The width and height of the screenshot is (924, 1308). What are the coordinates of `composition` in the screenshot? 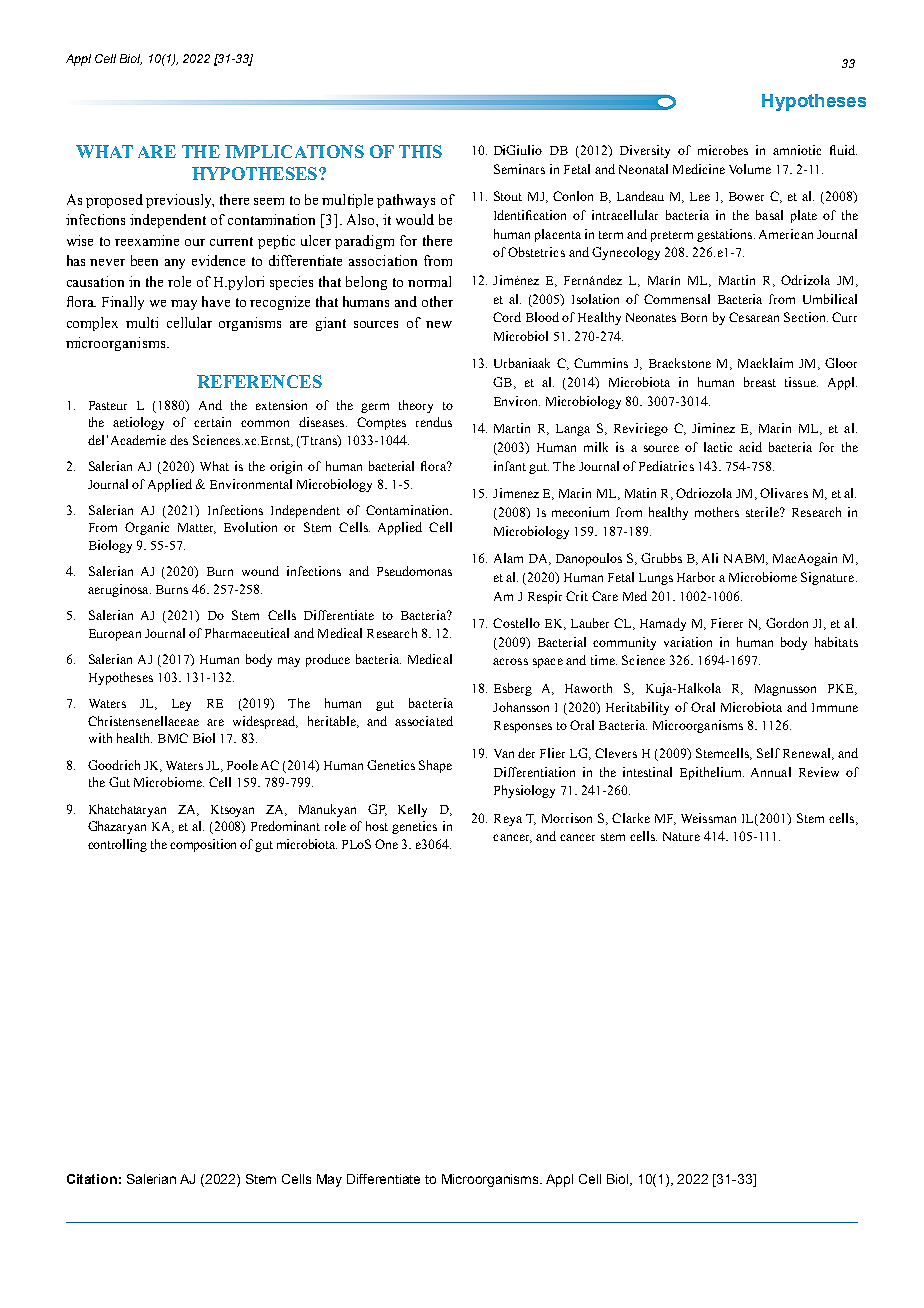 It's located at (205, 845).
